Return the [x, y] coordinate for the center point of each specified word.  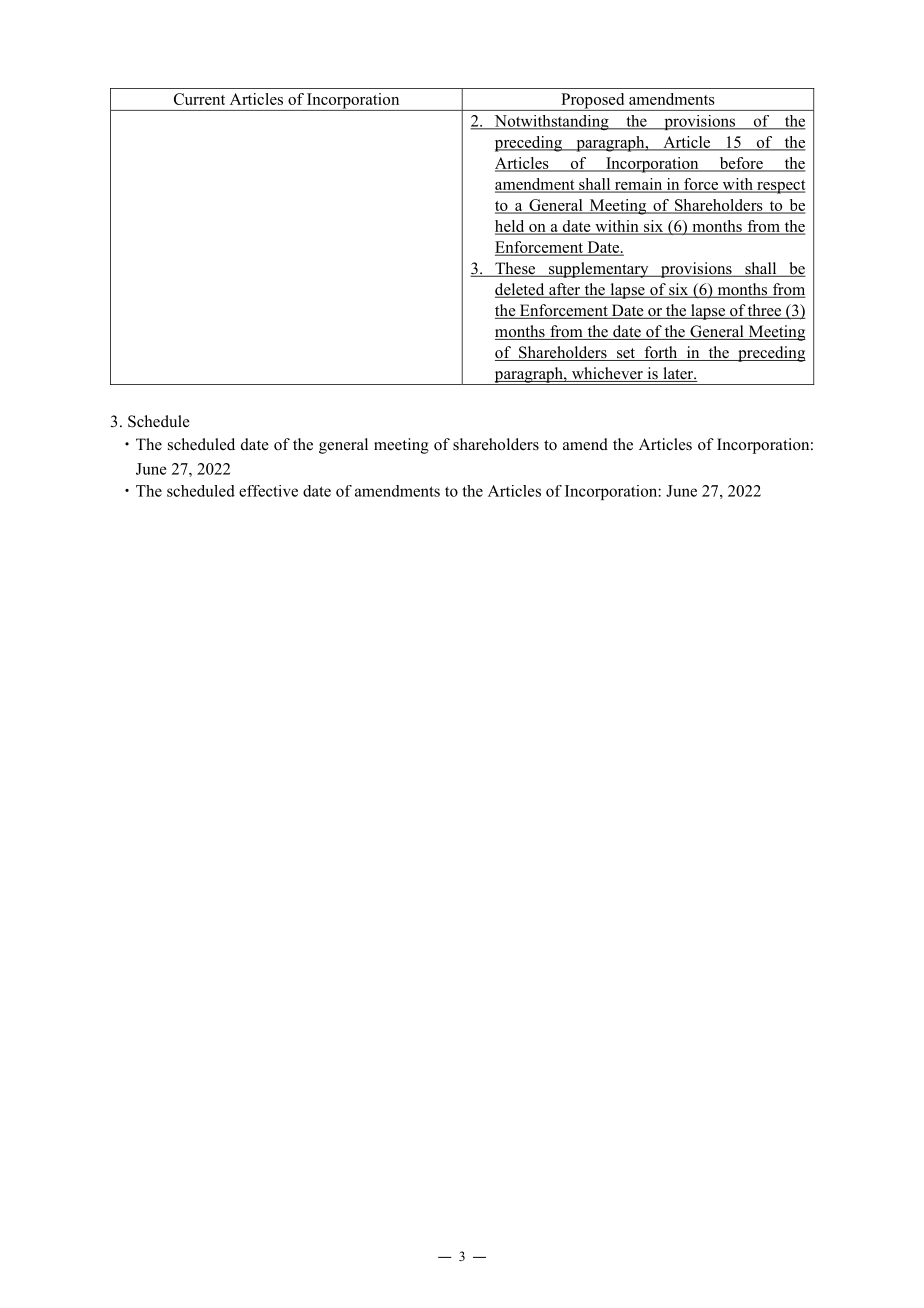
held [511, 227]
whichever [607, 374]
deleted [521, 290]
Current [199, 99]
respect [780, 187]
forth [661, 353]
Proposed [593, 102]
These [515, 269]
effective [268, 491]
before [741, 164]
